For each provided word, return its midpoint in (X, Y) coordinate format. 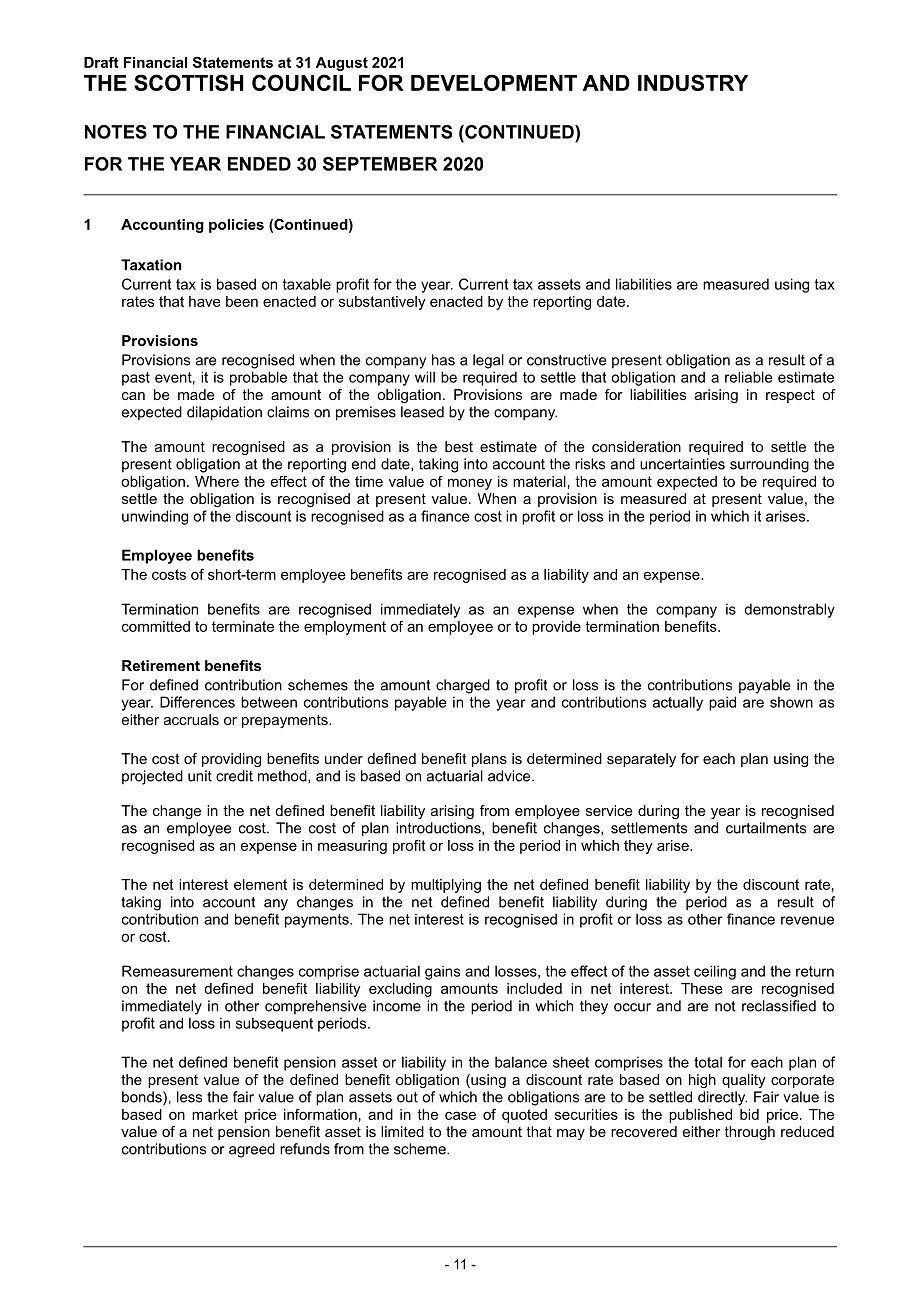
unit (200, 776)
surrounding (769, 465)
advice (510, 776)
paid (722, 703)
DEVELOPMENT (494, 82)
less (189, 1097)
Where (217, 481)
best (459, 446)
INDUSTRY (693, 82)
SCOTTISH (189, 82)
